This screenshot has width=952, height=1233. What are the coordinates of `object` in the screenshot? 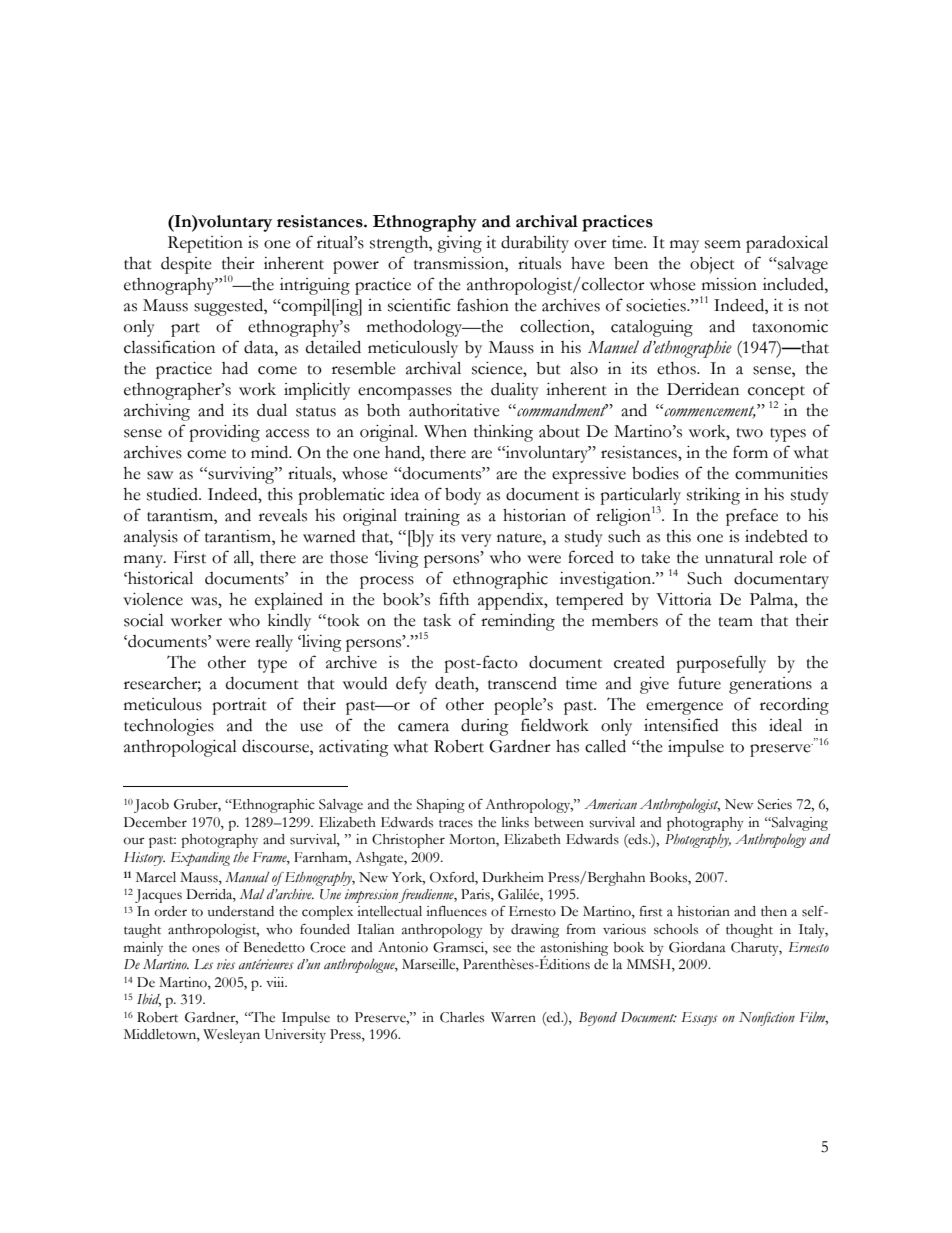 It's located at (712, 265).
